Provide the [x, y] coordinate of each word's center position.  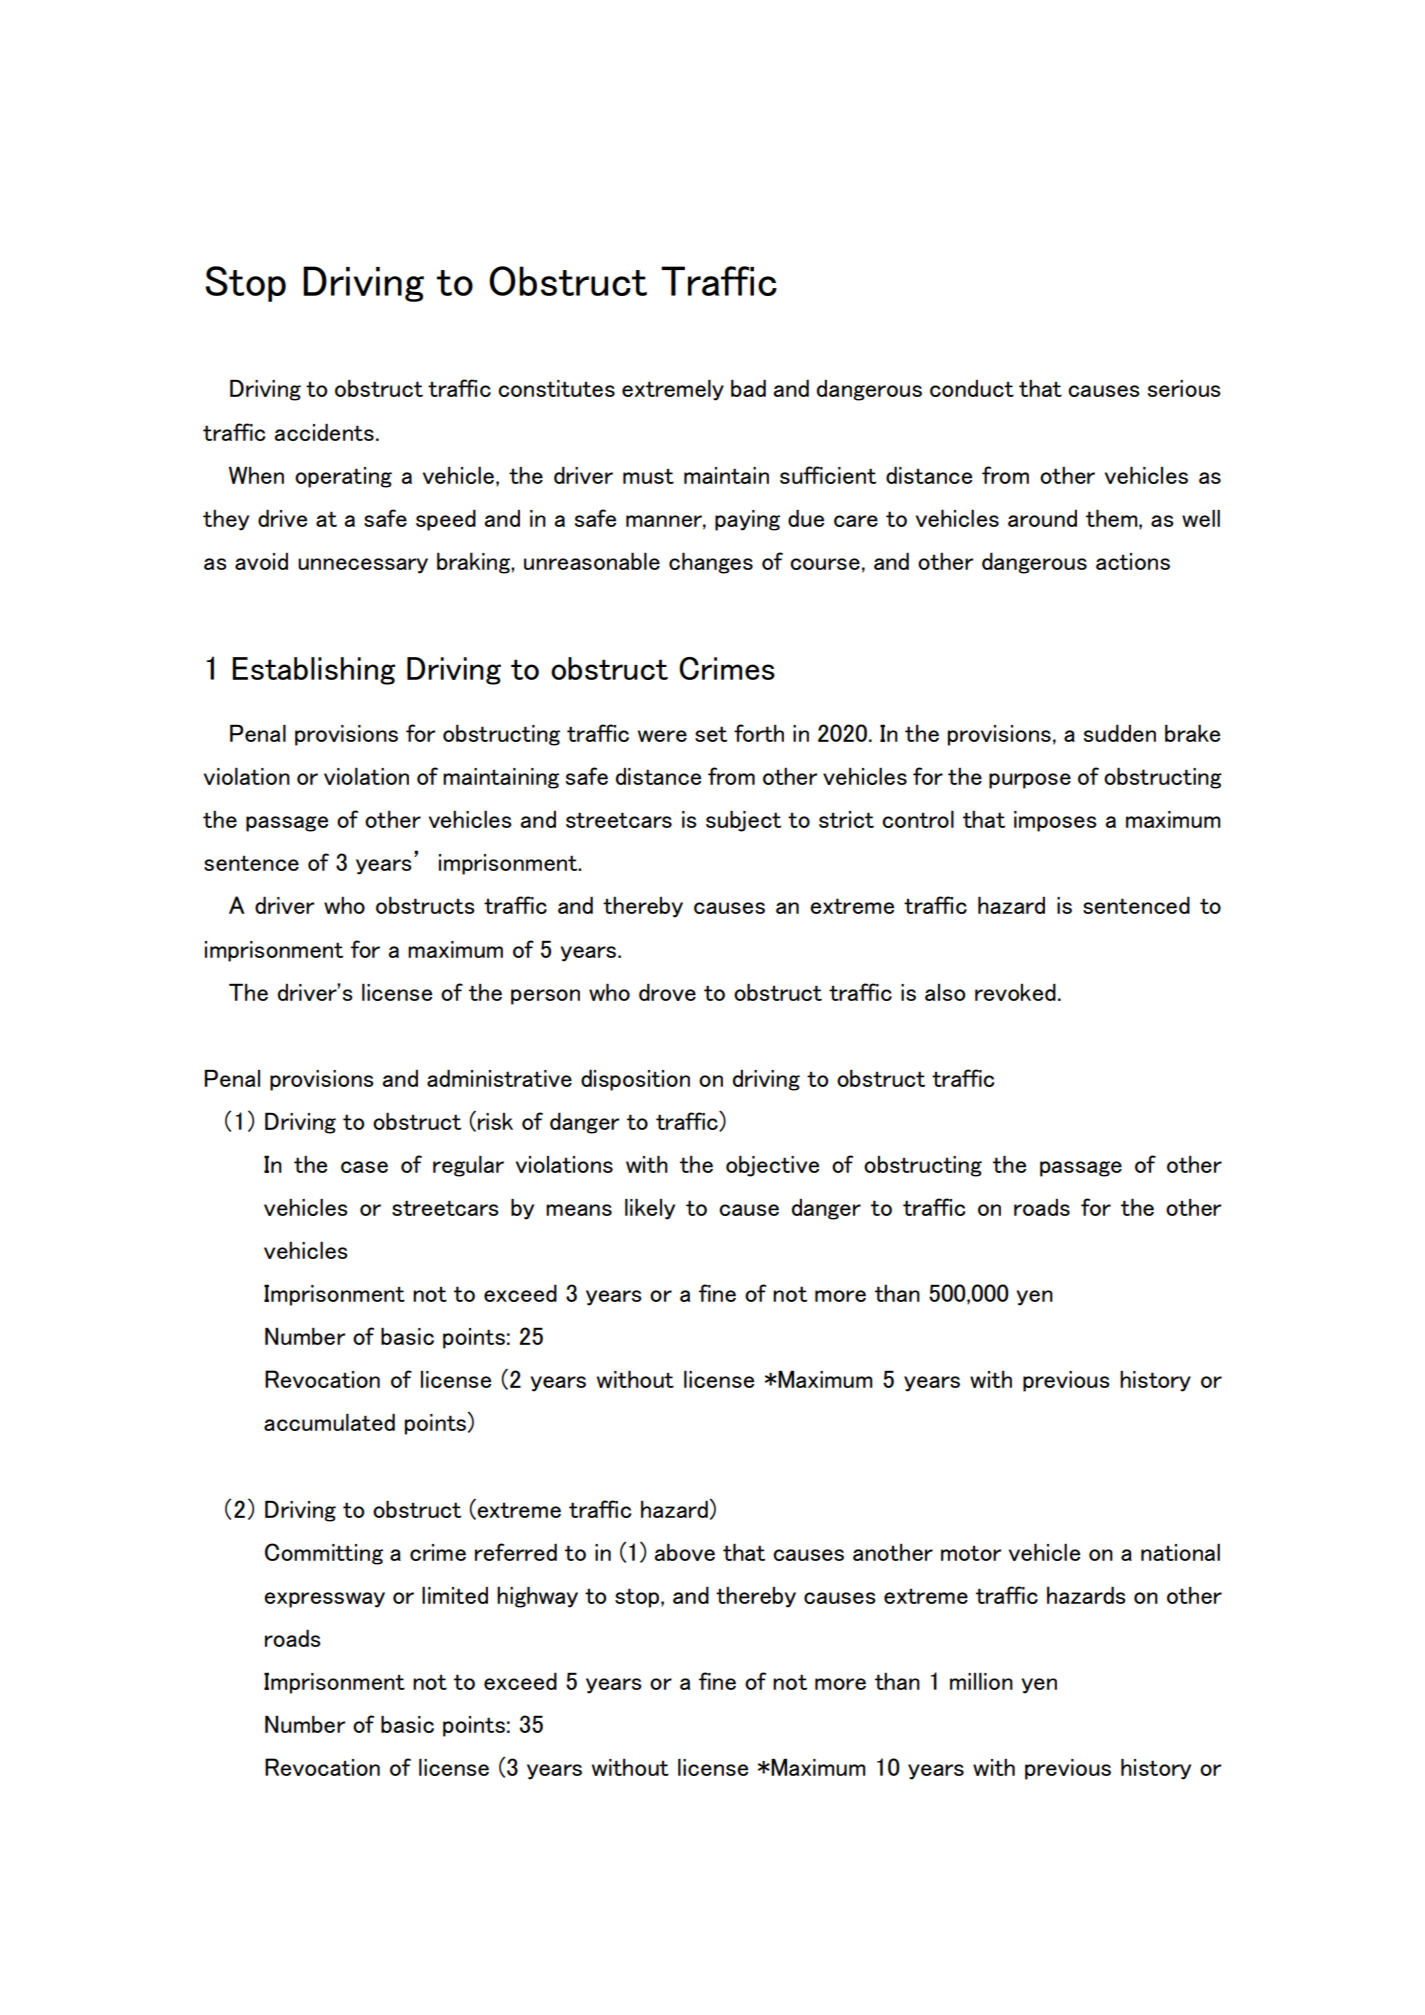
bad [748, 388]
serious [1184, 388]
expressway [324, 1600]
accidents [324, 432]
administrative [499, 1078]
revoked [1015, 992]
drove [667, 992]
